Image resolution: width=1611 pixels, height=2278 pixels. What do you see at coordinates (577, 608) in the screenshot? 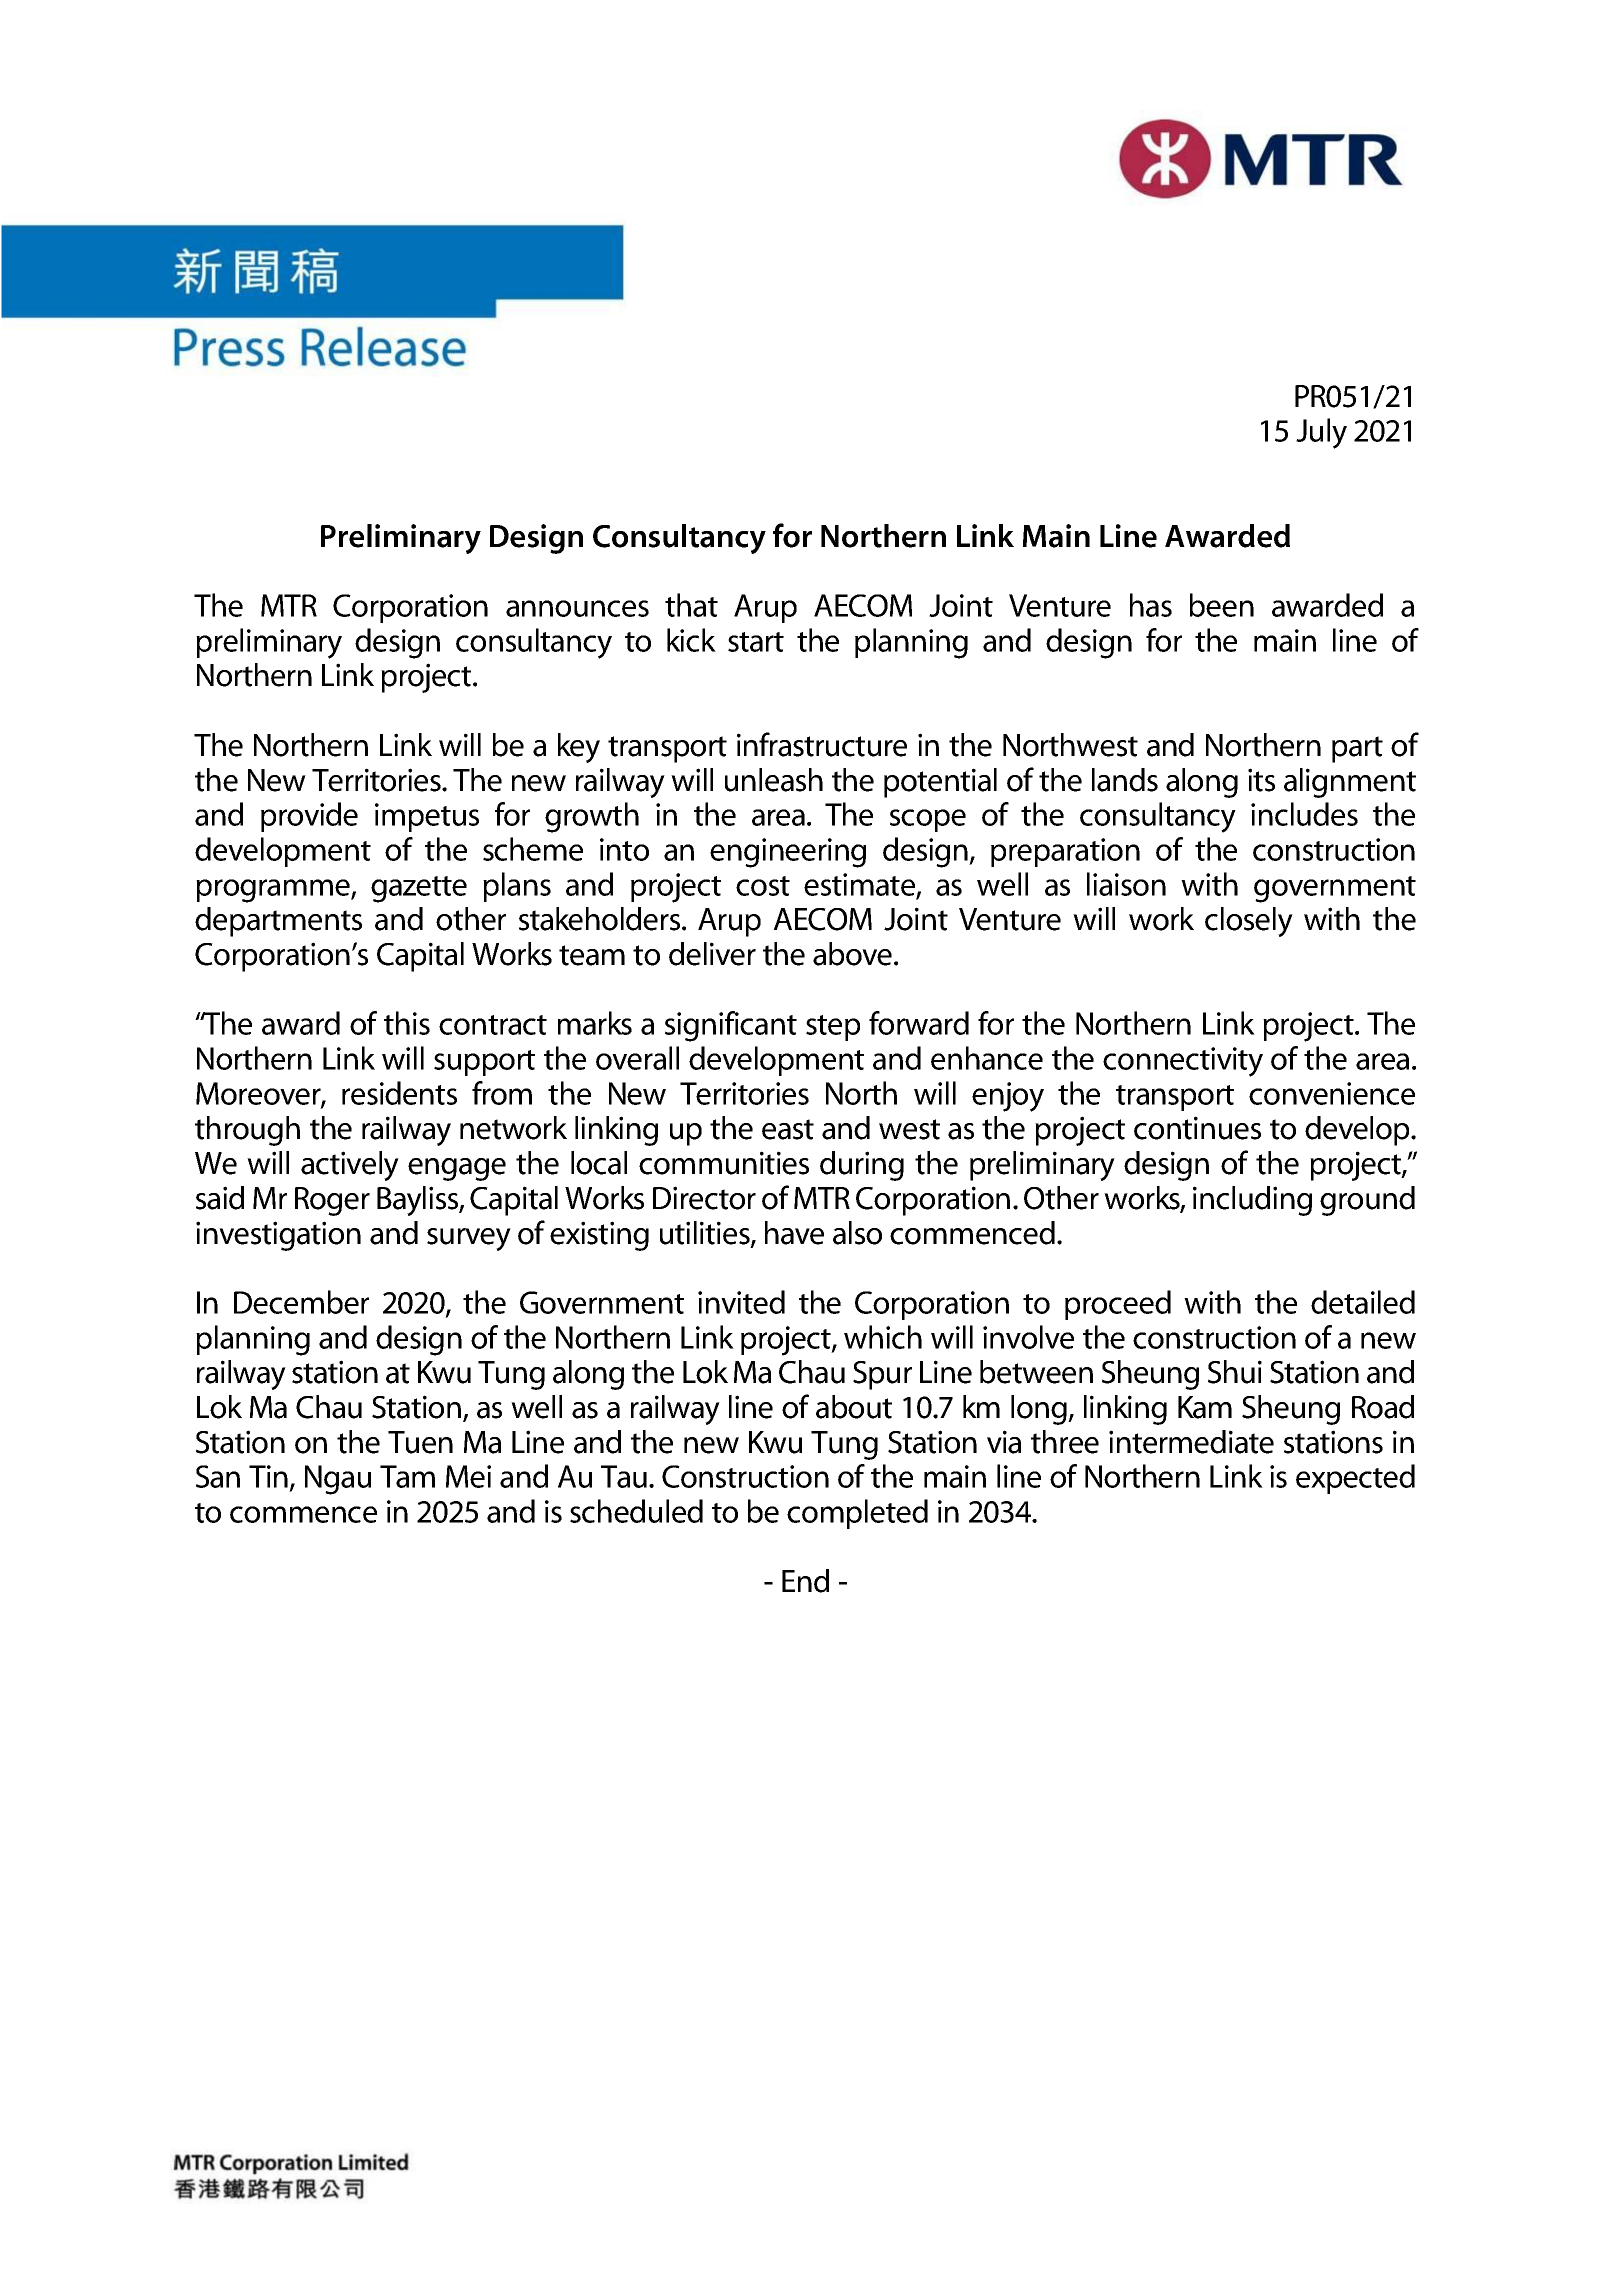
I see `announces` at bounding box center [577, 608].
